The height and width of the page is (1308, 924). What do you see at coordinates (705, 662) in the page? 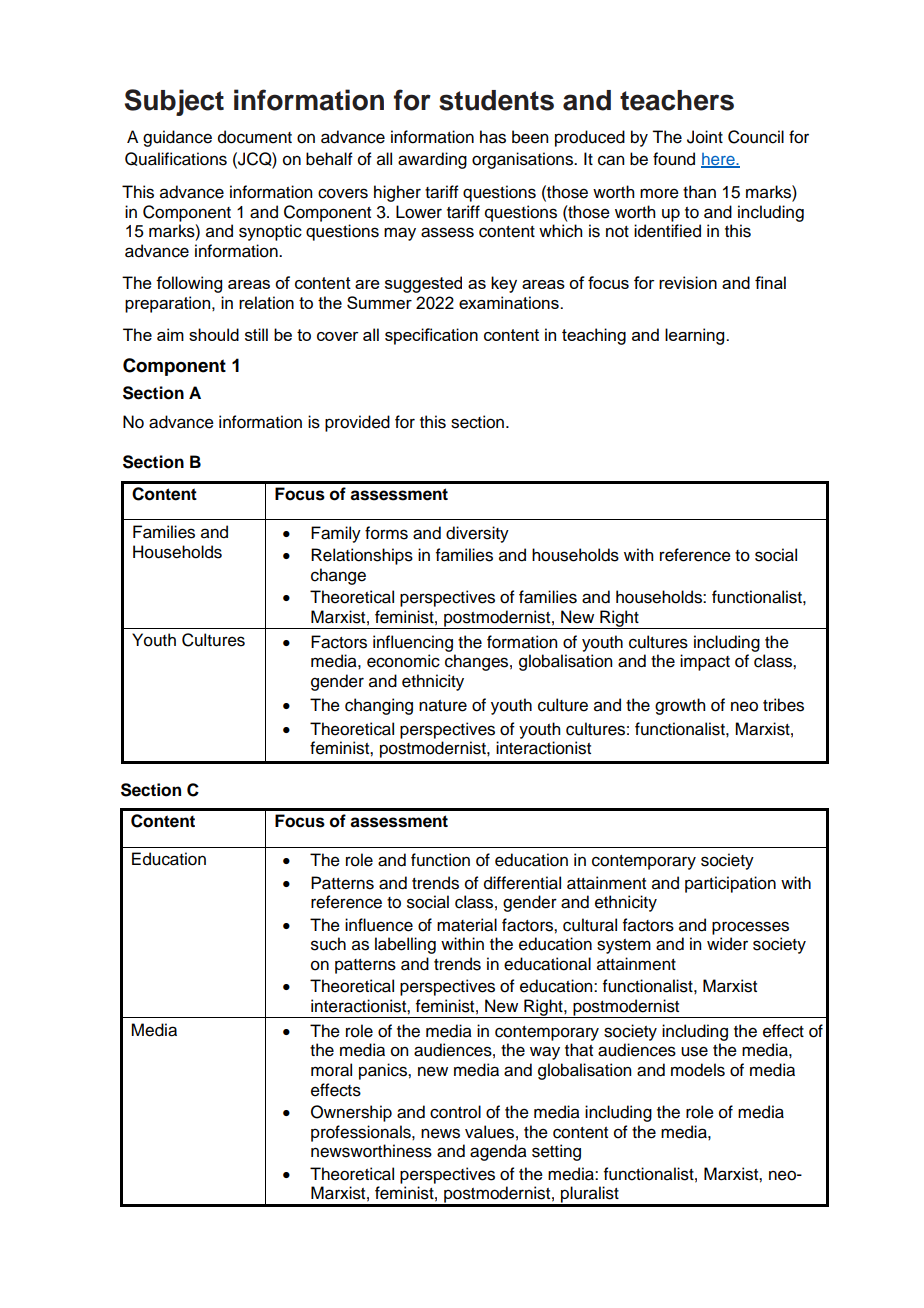
I see `impact` at bounding box center [705, 662].
